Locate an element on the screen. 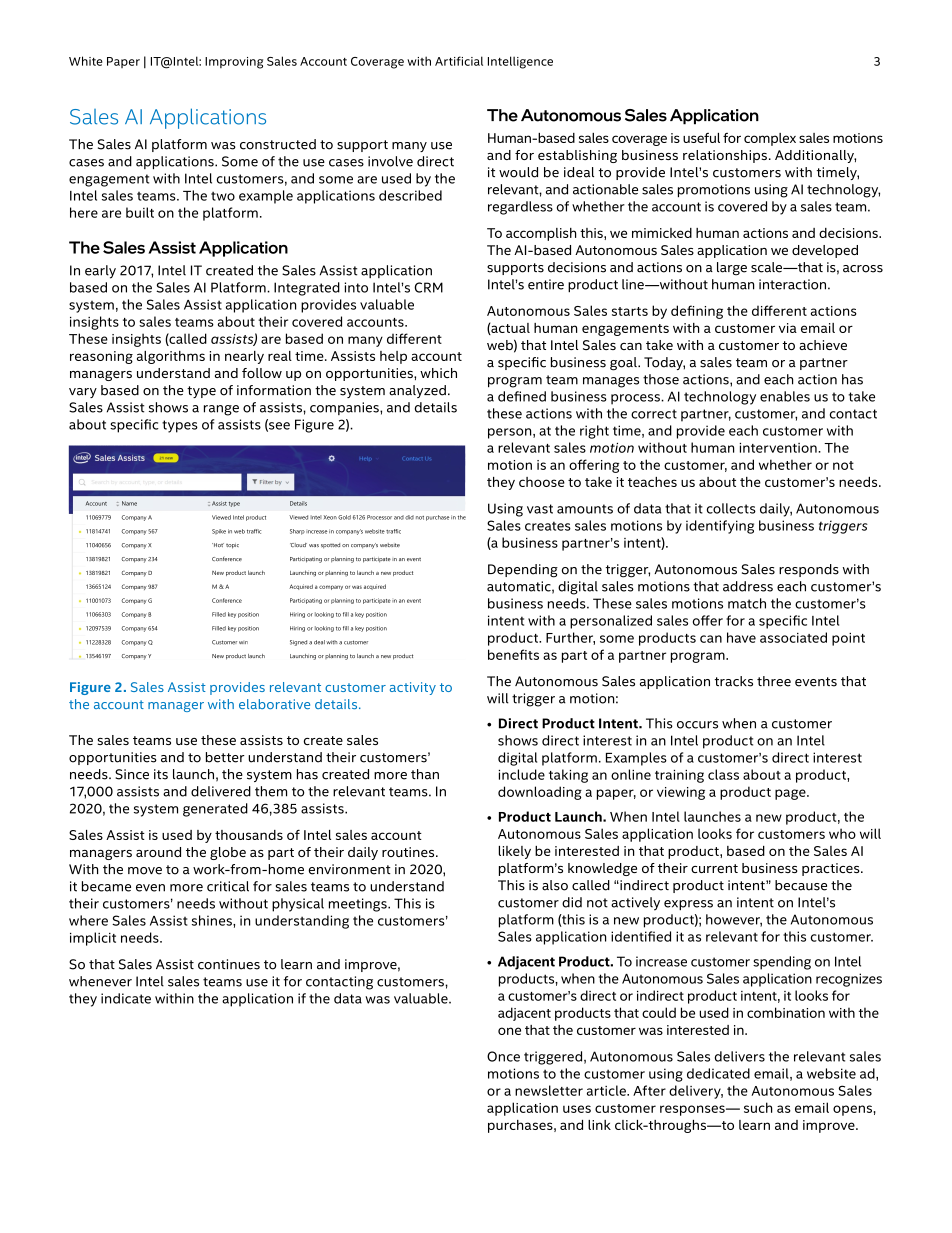 The width and height of the screenshot is (952, 1233). Artificial is located at coordinates (459, 61).
